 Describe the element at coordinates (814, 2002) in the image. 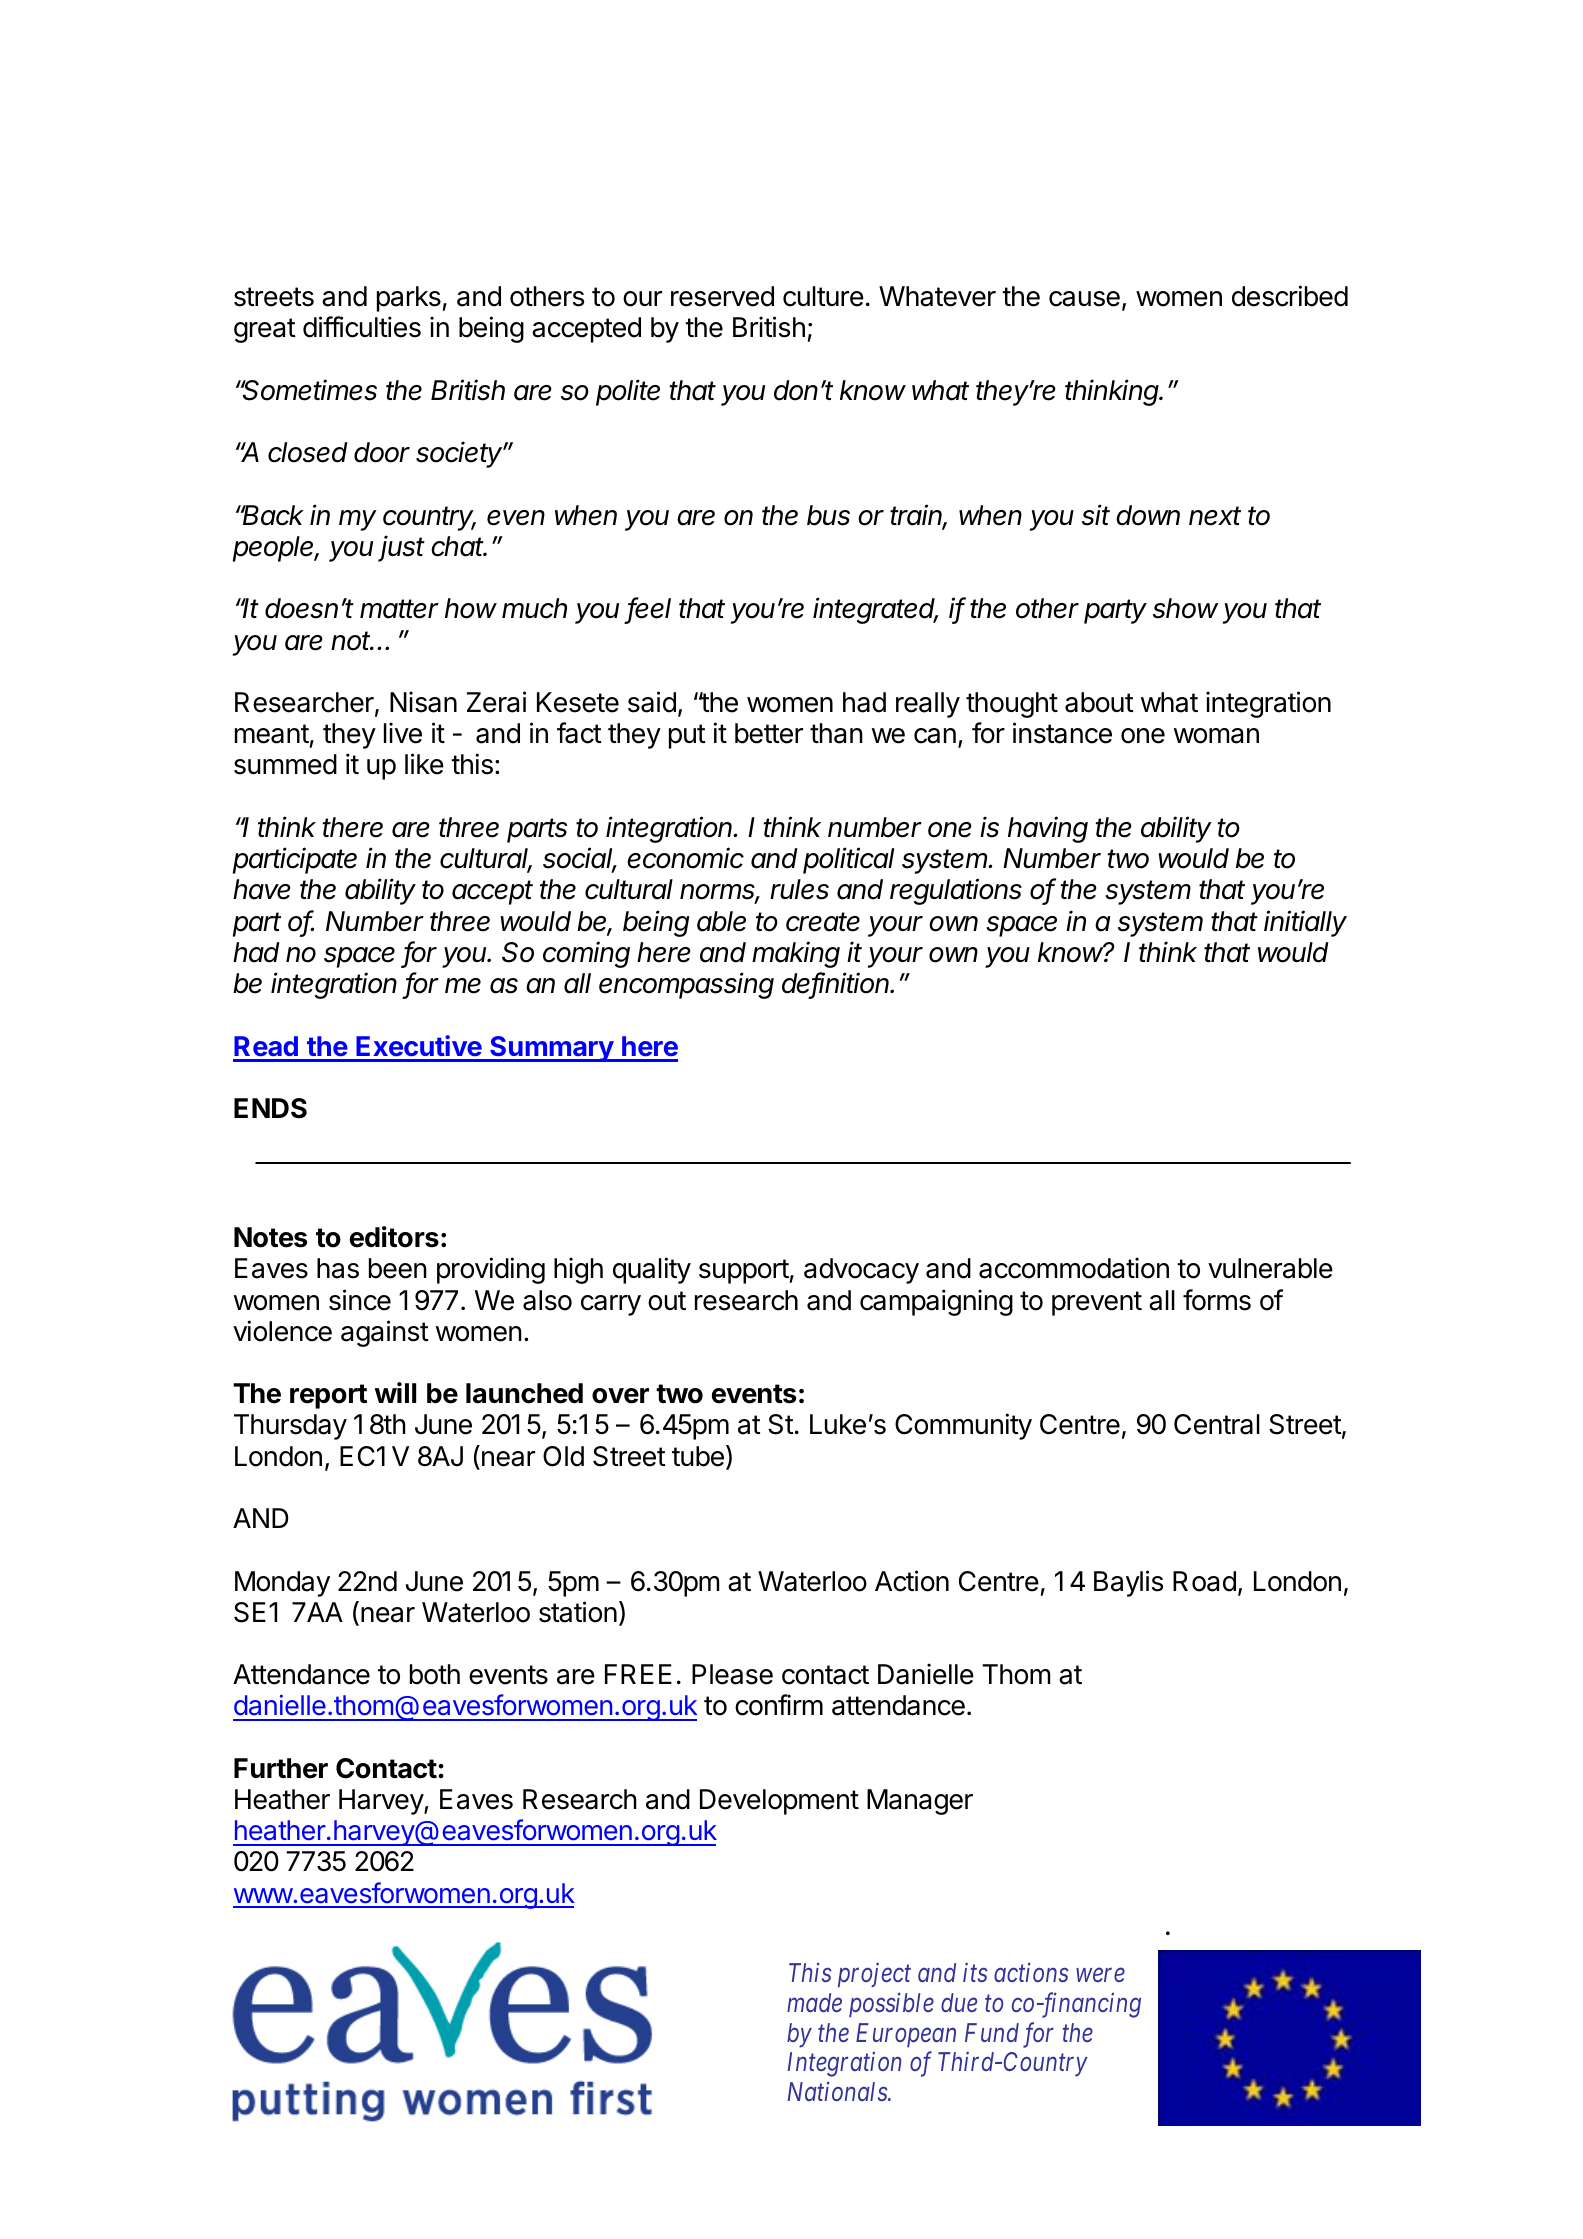

I see `made` at that location.
